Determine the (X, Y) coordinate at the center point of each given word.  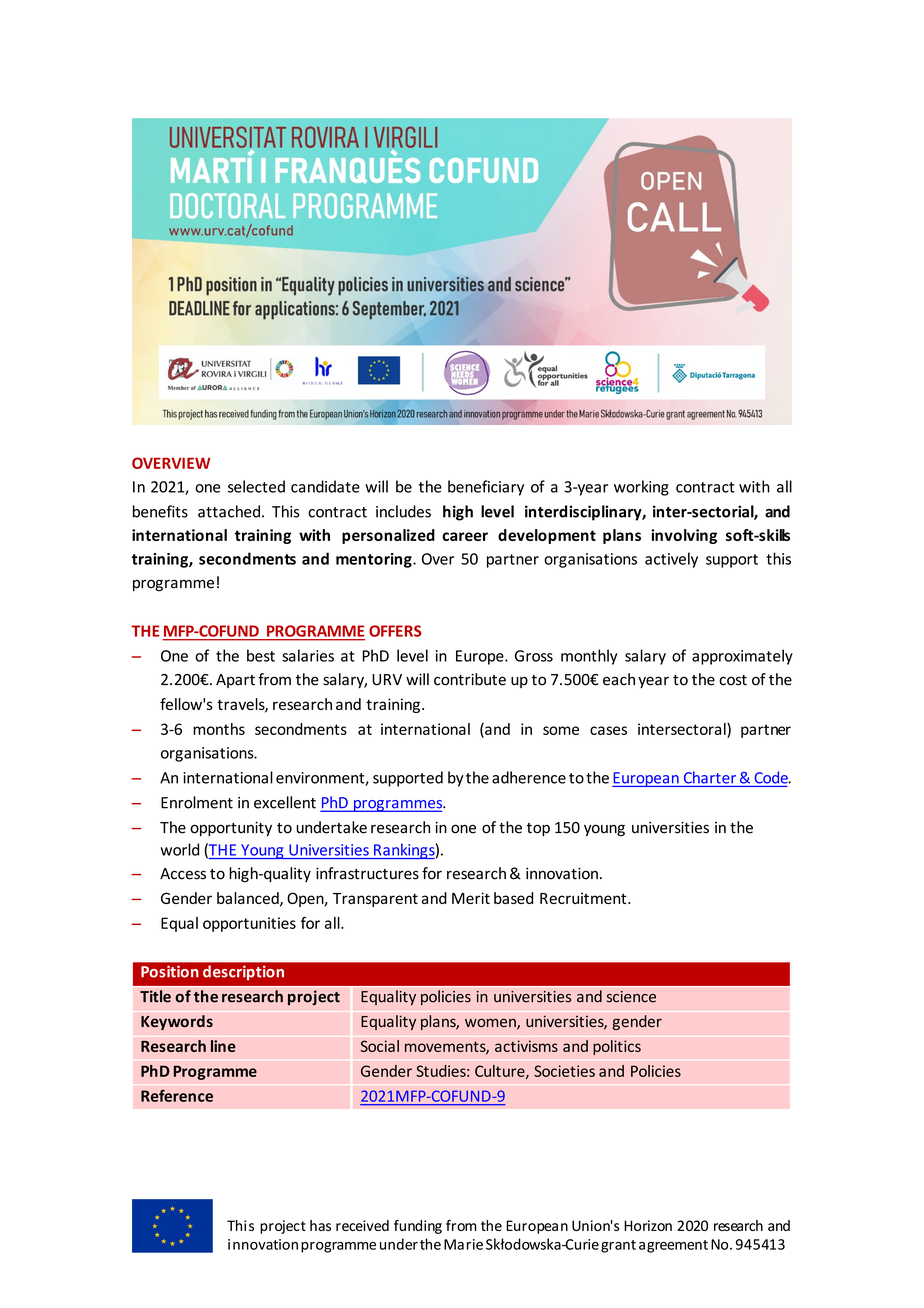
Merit (471, 898)
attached (229, 511)
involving (684, 536)
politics (617, 1047)
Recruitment (584, 898)
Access (183, 874)
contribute (470, 679)
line (223, 1046)
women (491, 1024)
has (320, 1225)
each (619, 679)
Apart (235, 681)
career (465, 536)
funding (418, 1227)
